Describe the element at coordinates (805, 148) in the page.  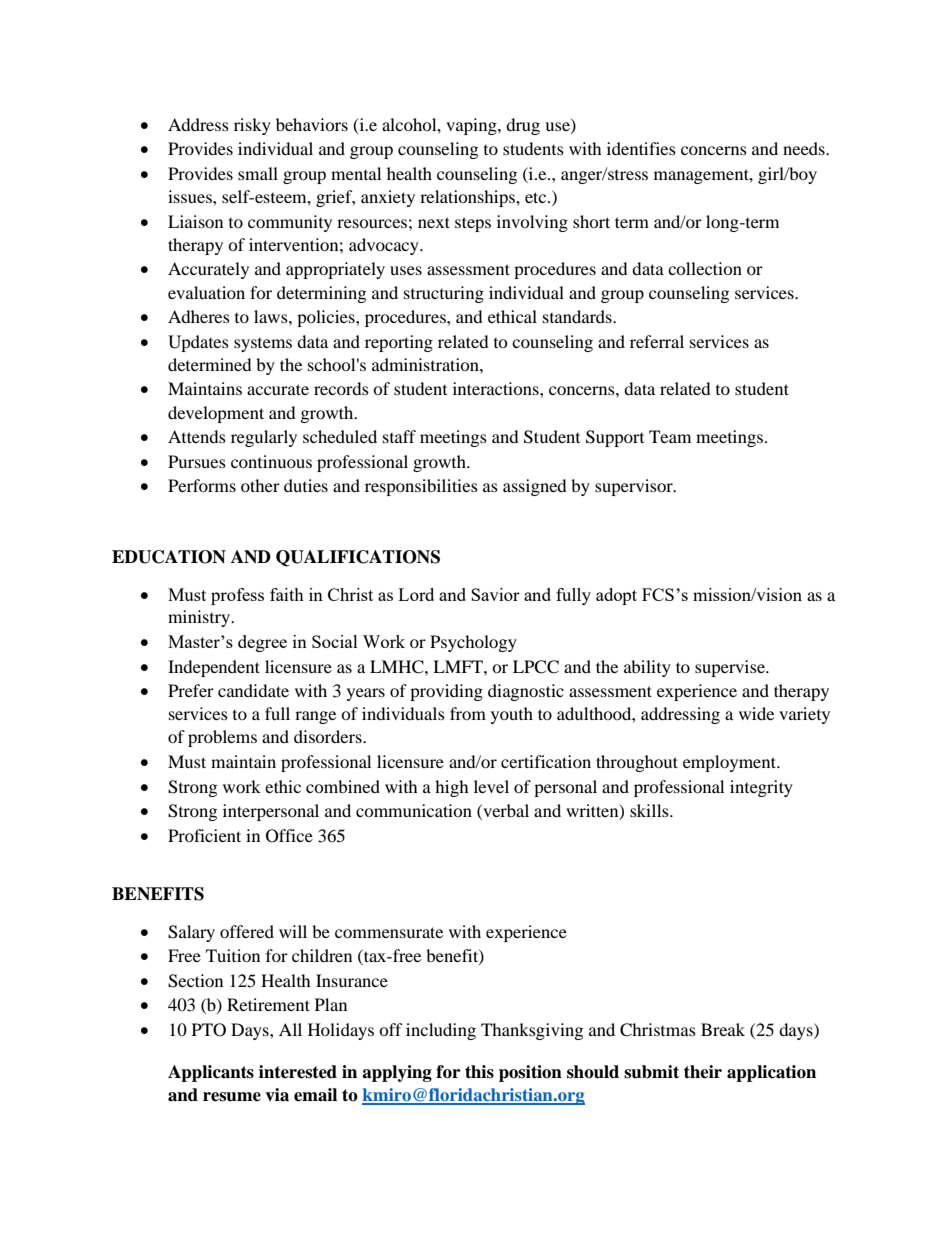
I see `needs` at that location.
